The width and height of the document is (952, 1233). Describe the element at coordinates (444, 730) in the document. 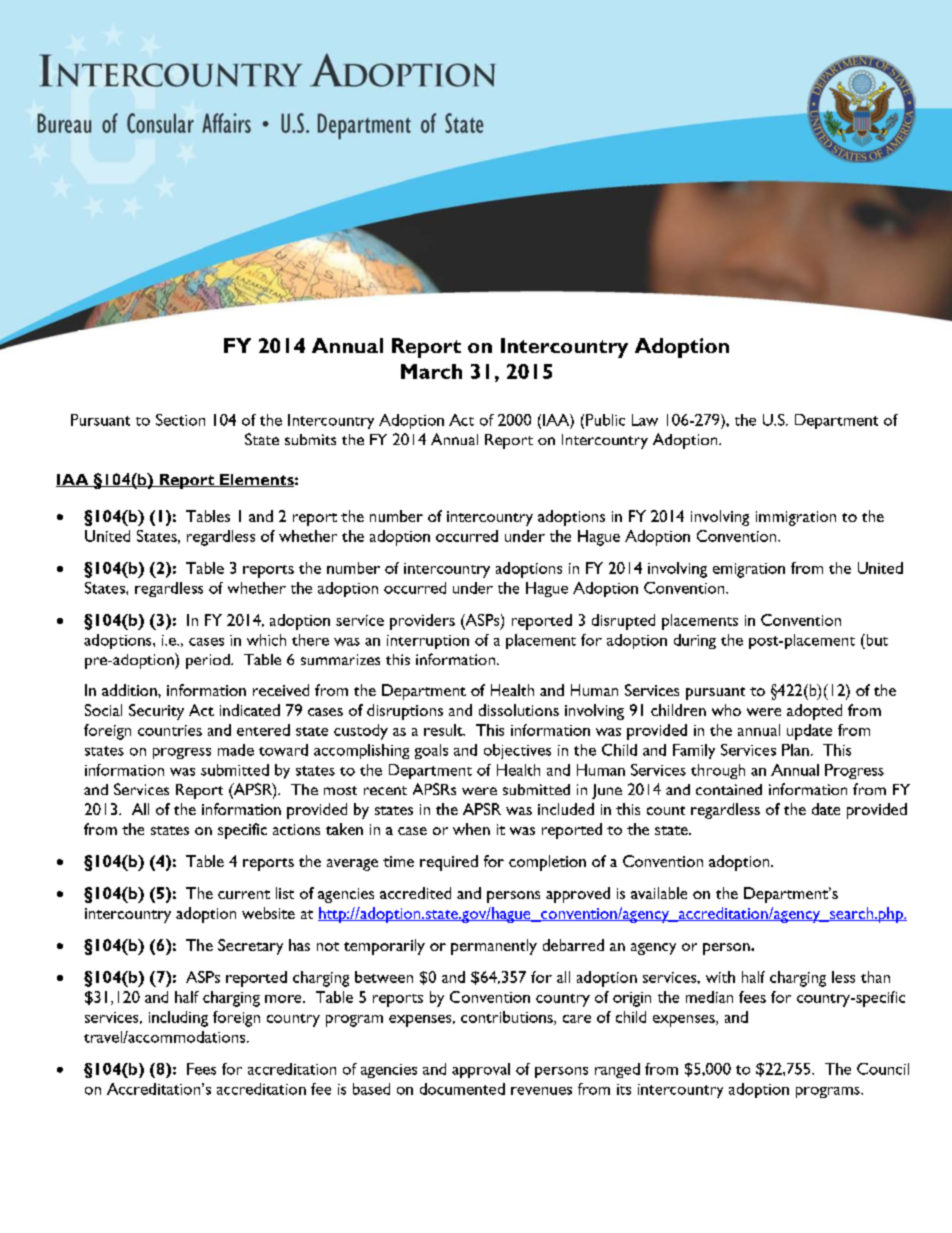

I see `result` at that location.
